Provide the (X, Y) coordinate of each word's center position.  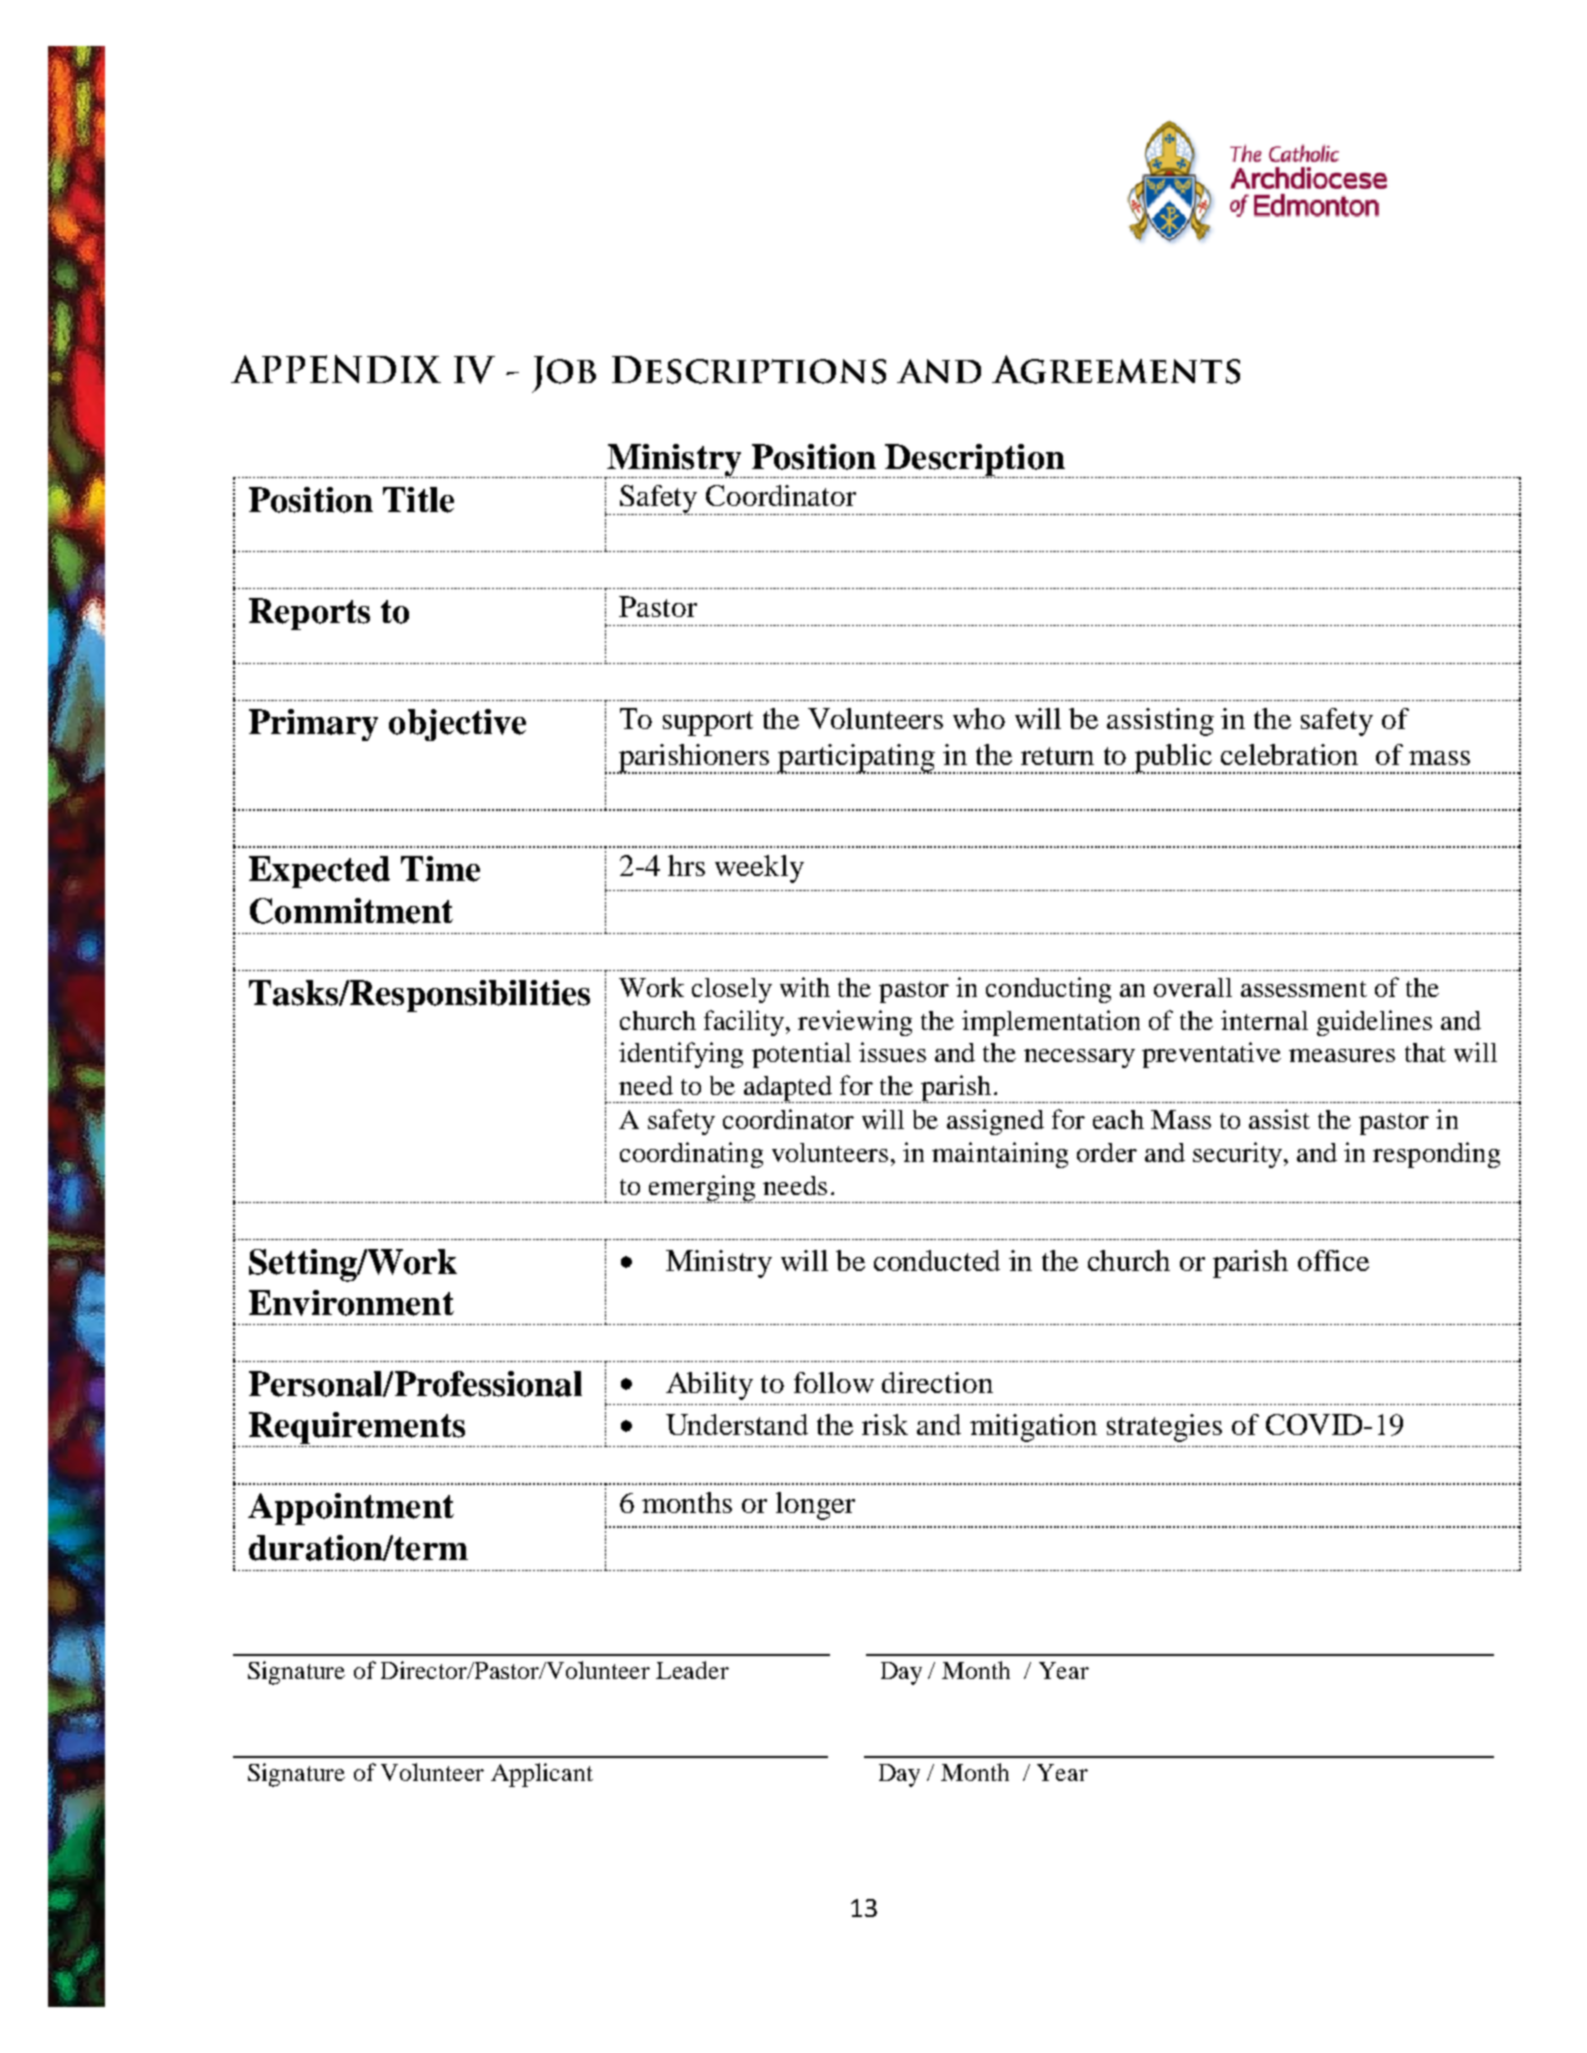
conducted (937, 1260)
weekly (759, 869)
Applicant (542, 1775)
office (1333, 1260)
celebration (1289, 754)
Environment (351, 1303)
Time (440, 869)
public (1174, 759)
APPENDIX (336, 369)
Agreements (1116, 369)
